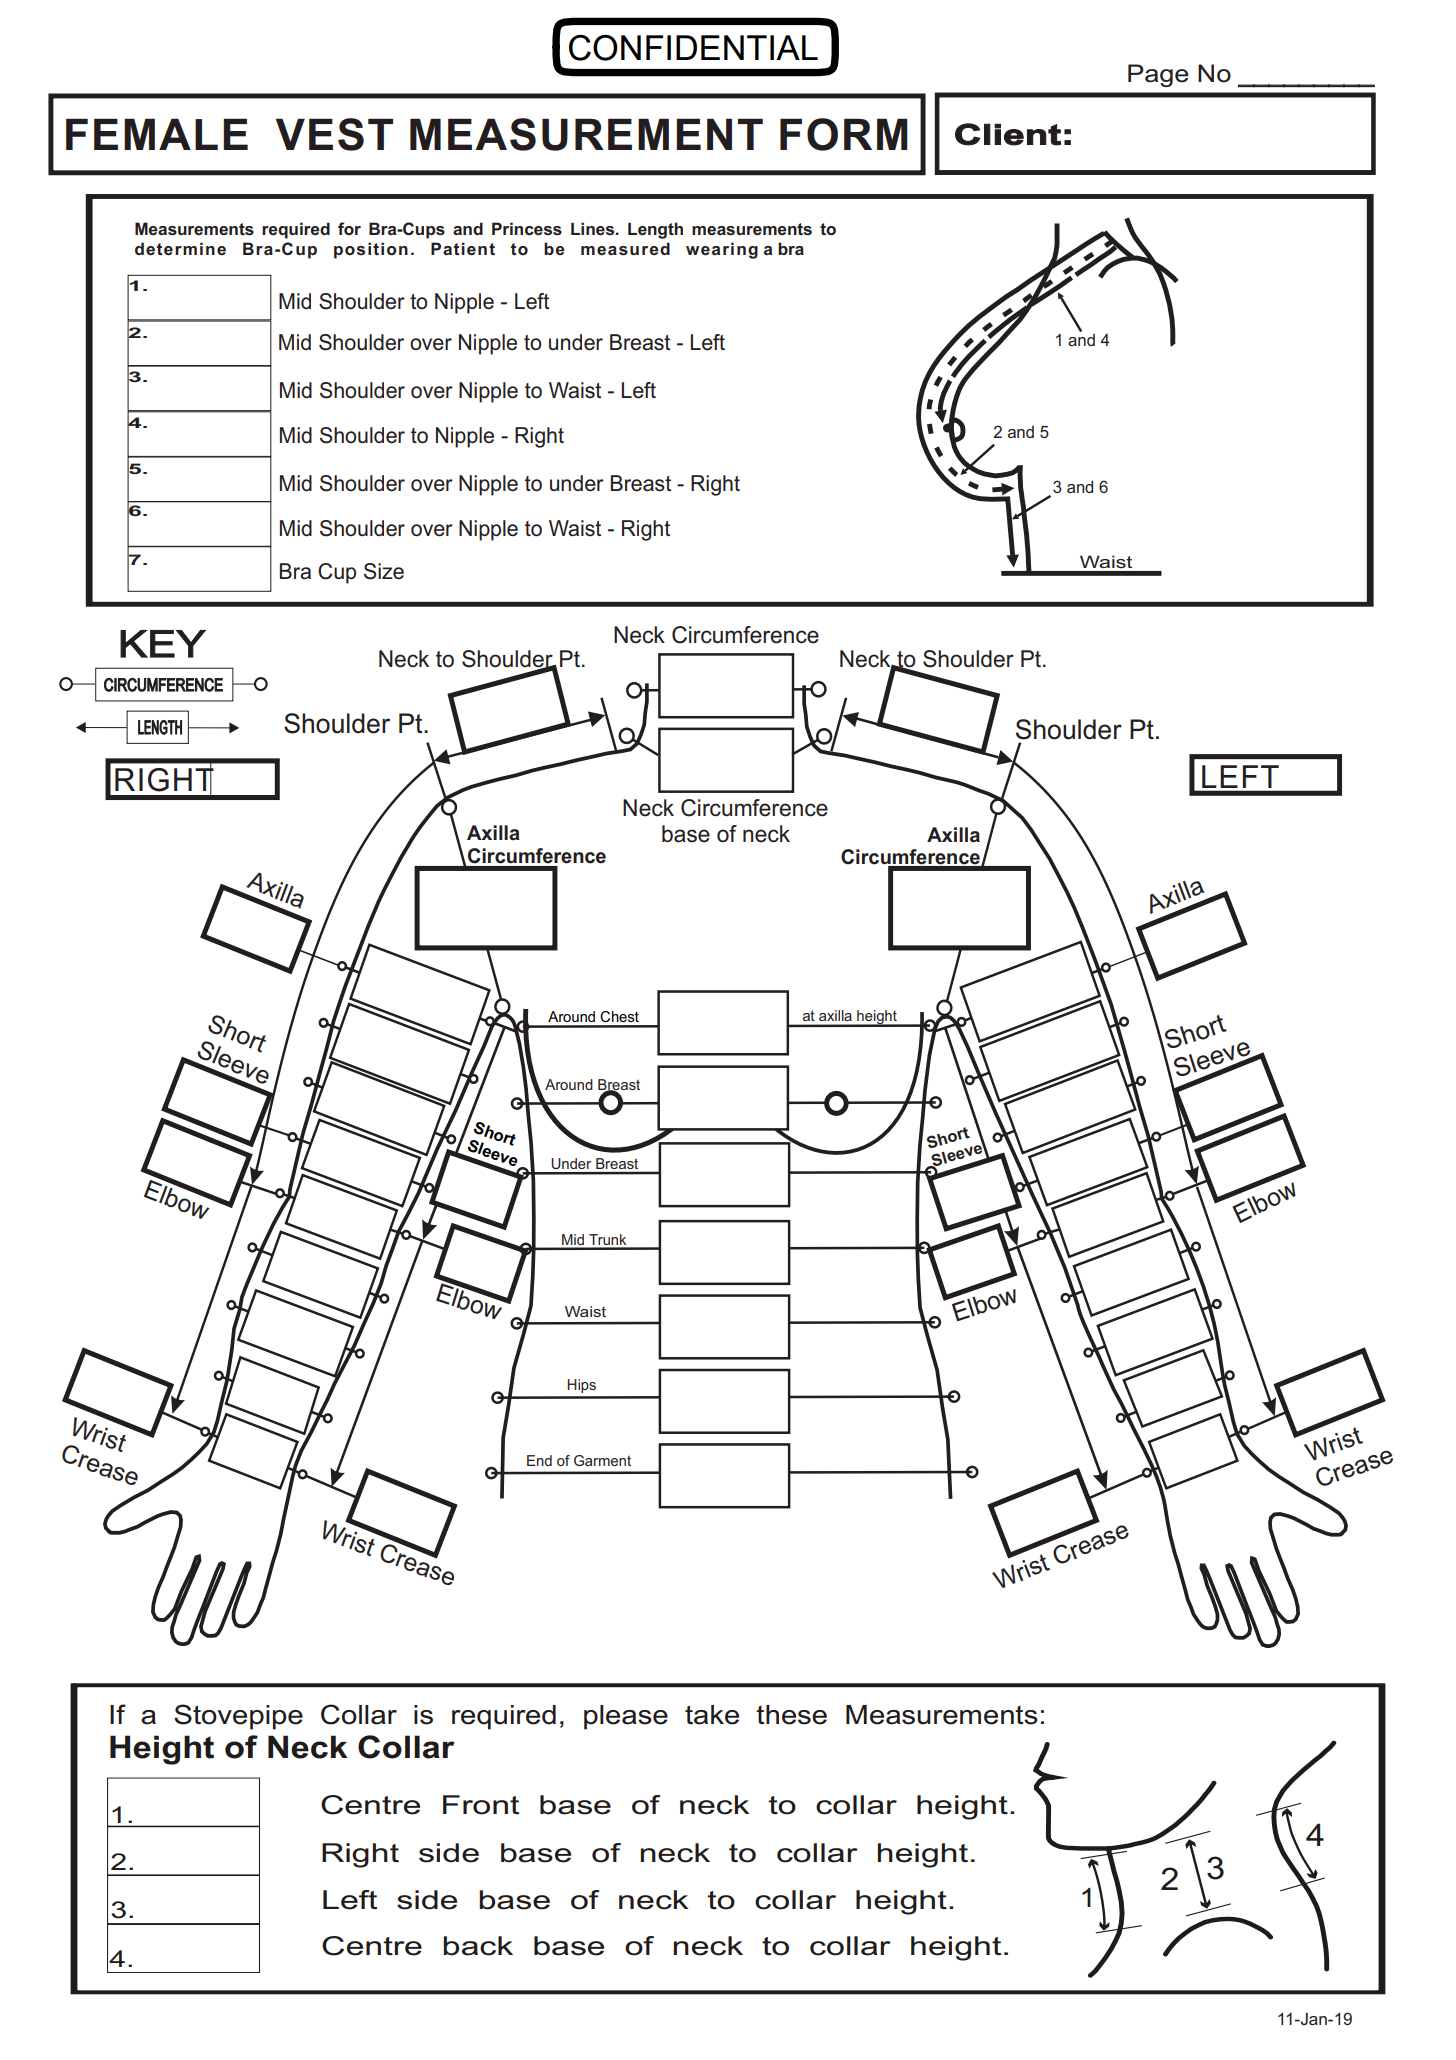 This screenshot has width=1456, height=2060. I want to click on Garment, so click(602, 1460).
